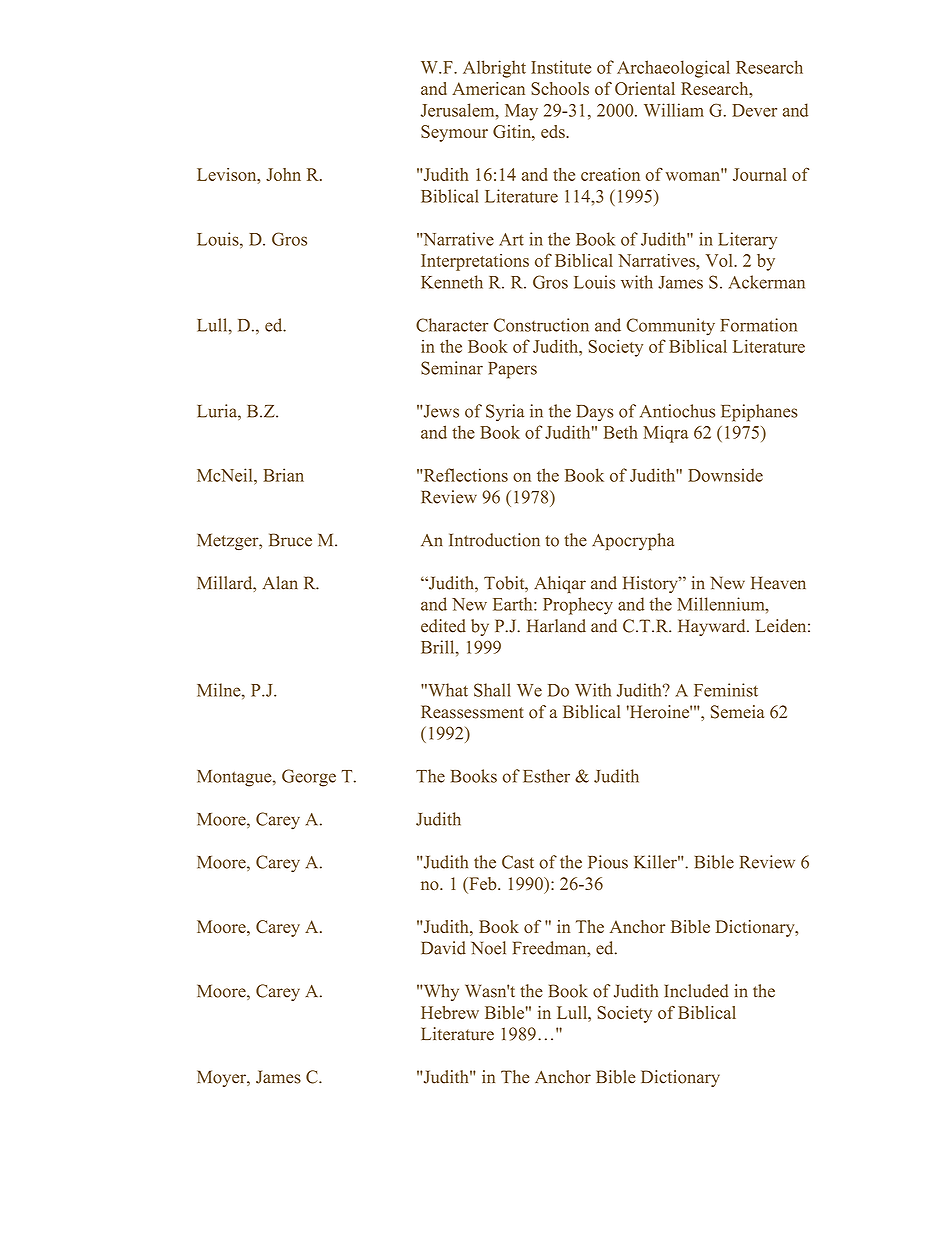 The height and width of the screenshot is (1233, 952). I want to click on John, so click(283, 174).
